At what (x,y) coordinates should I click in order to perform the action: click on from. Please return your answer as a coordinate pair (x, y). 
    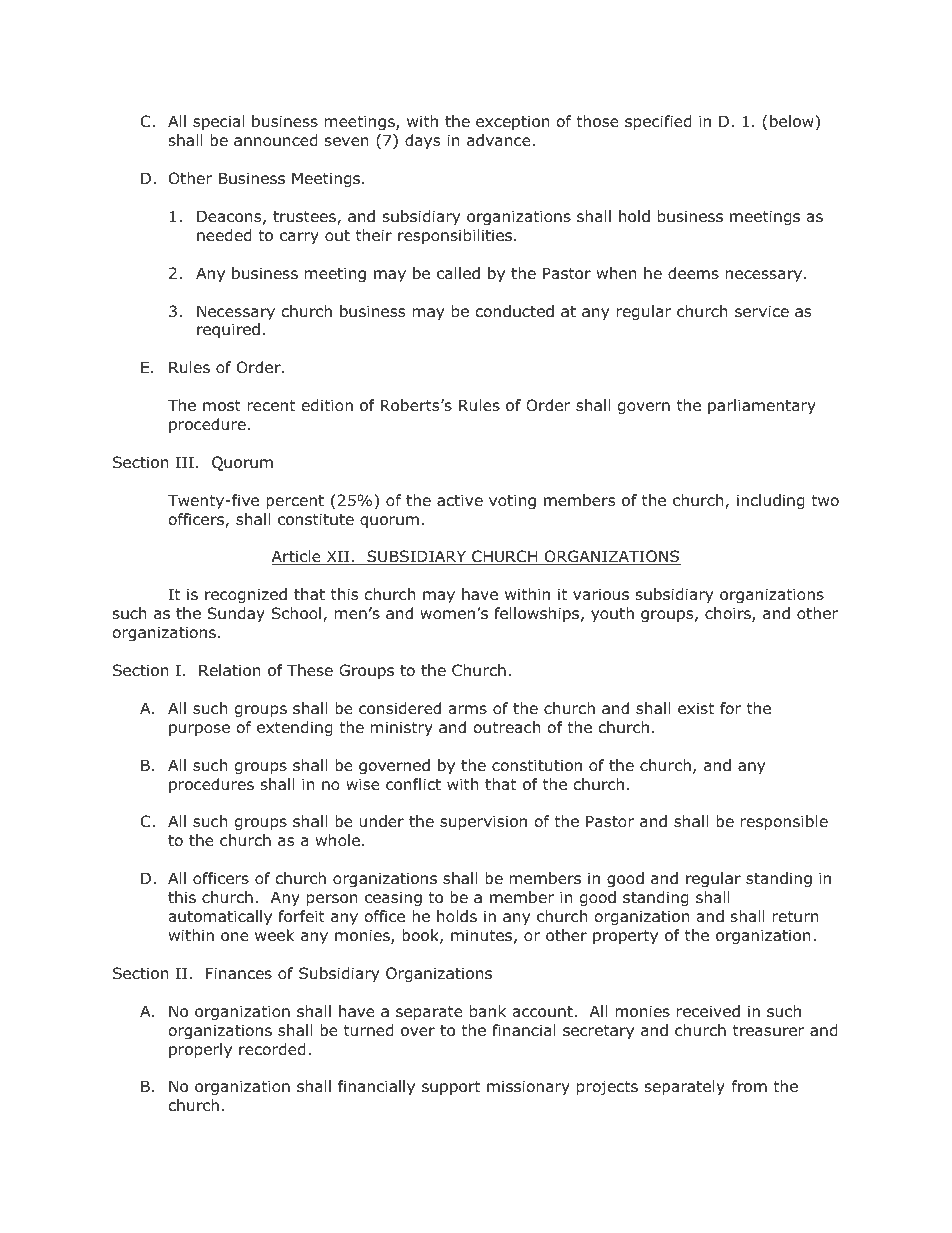
    Looking at the image, I should click on (749, 1086).
